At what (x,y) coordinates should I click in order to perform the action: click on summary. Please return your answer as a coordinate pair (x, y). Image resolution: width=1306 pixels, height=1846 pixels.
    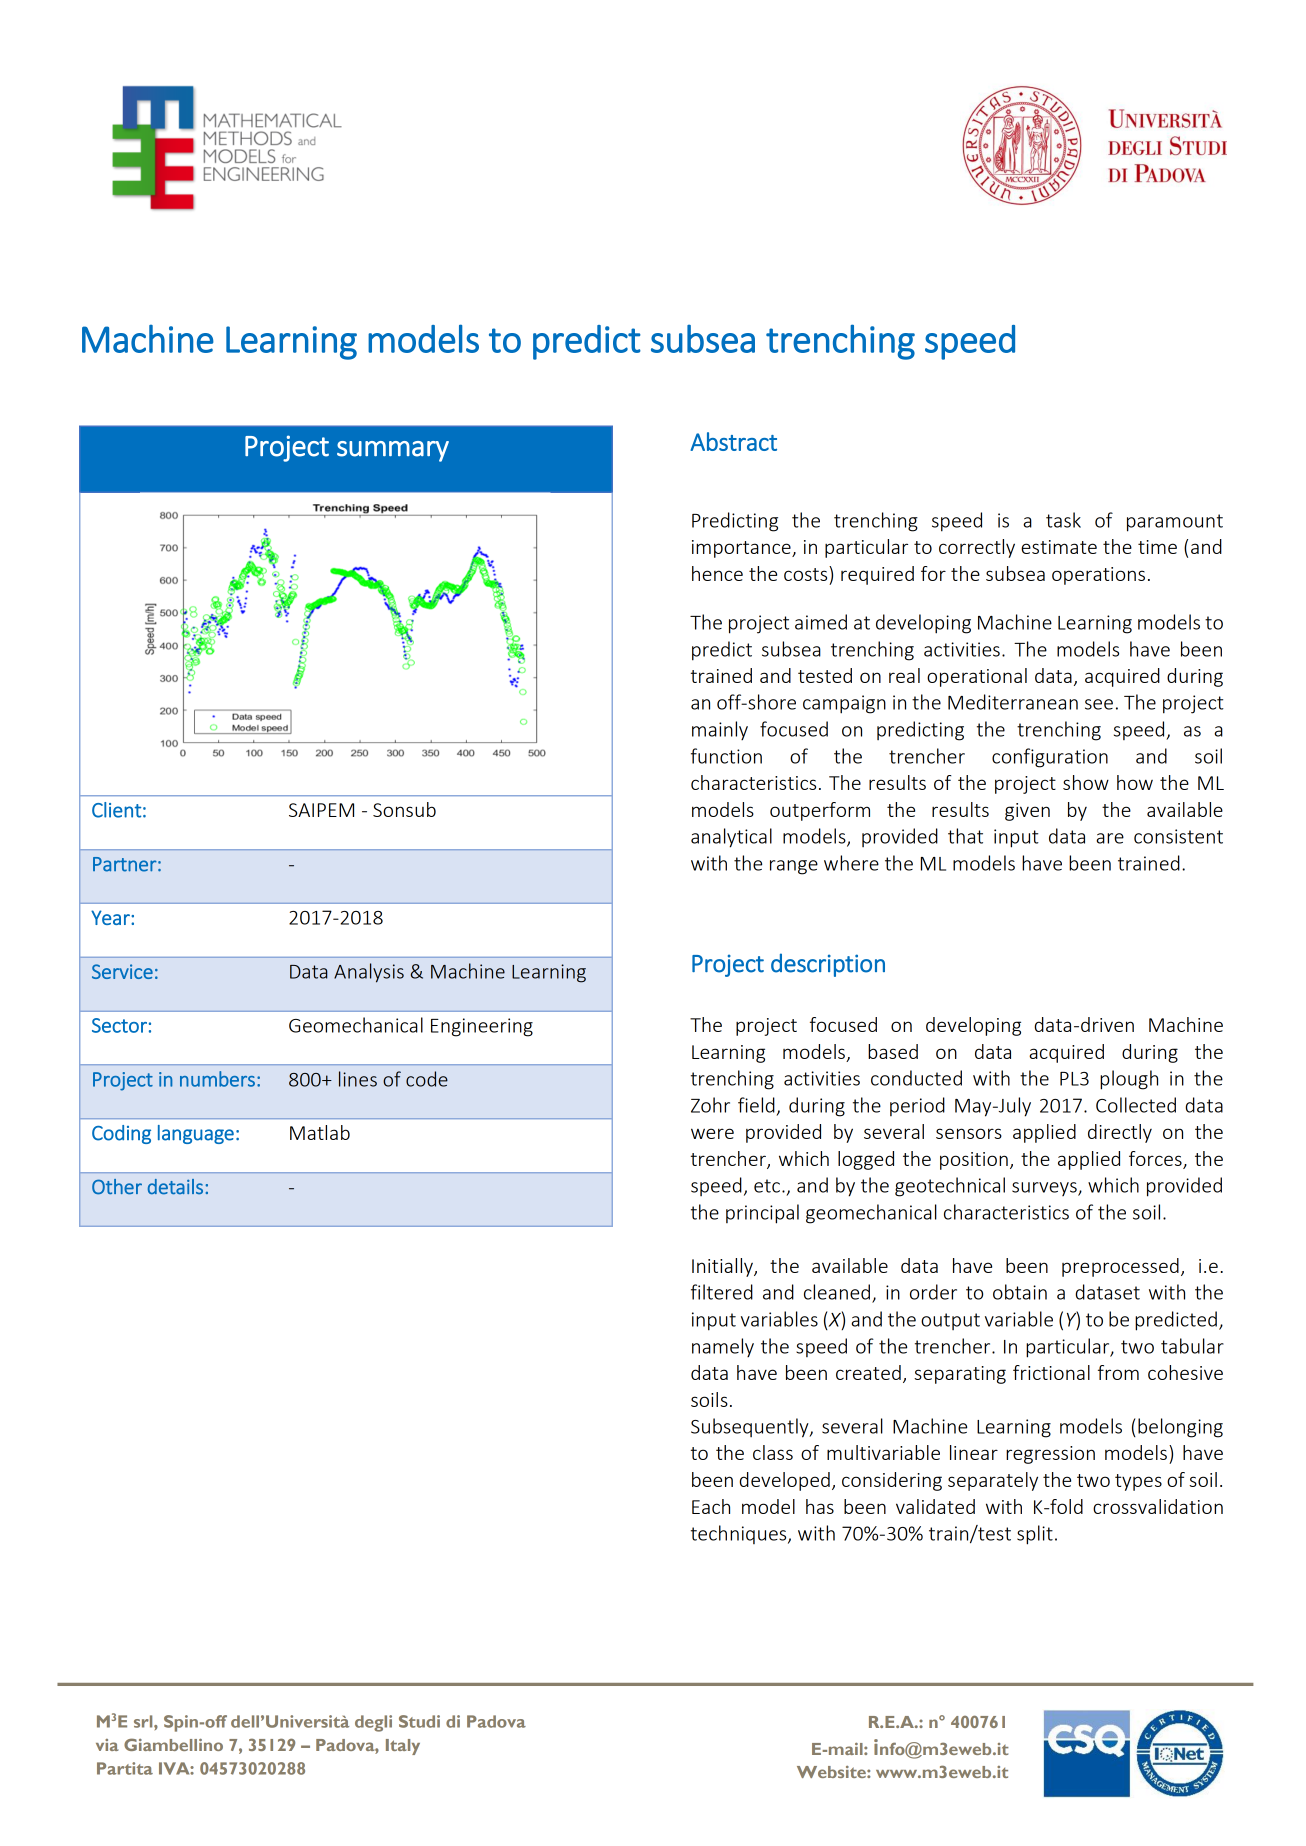
    Looking at the image, I should click on (393, 451).
